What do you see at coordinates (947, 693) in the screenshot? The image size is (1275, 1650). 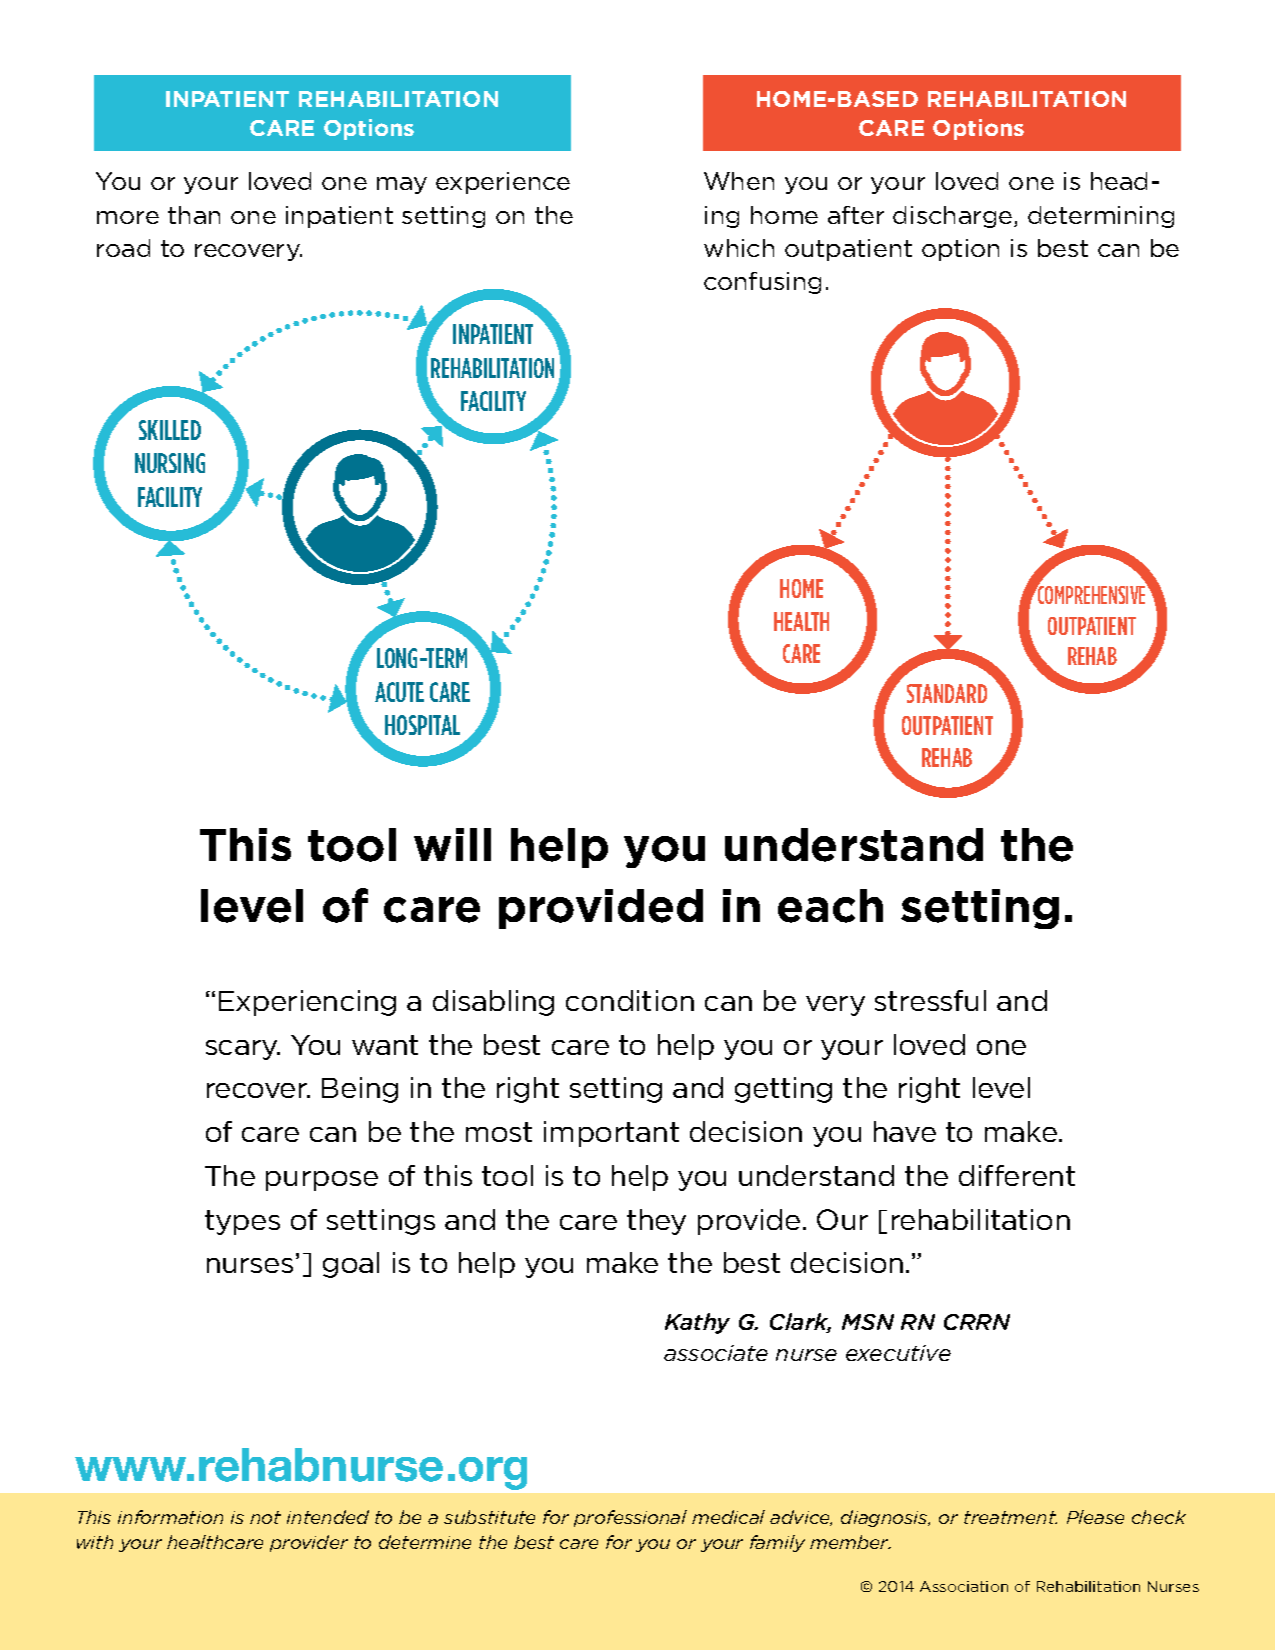 I see `STANDARD` at bounding box center [947, 693].
